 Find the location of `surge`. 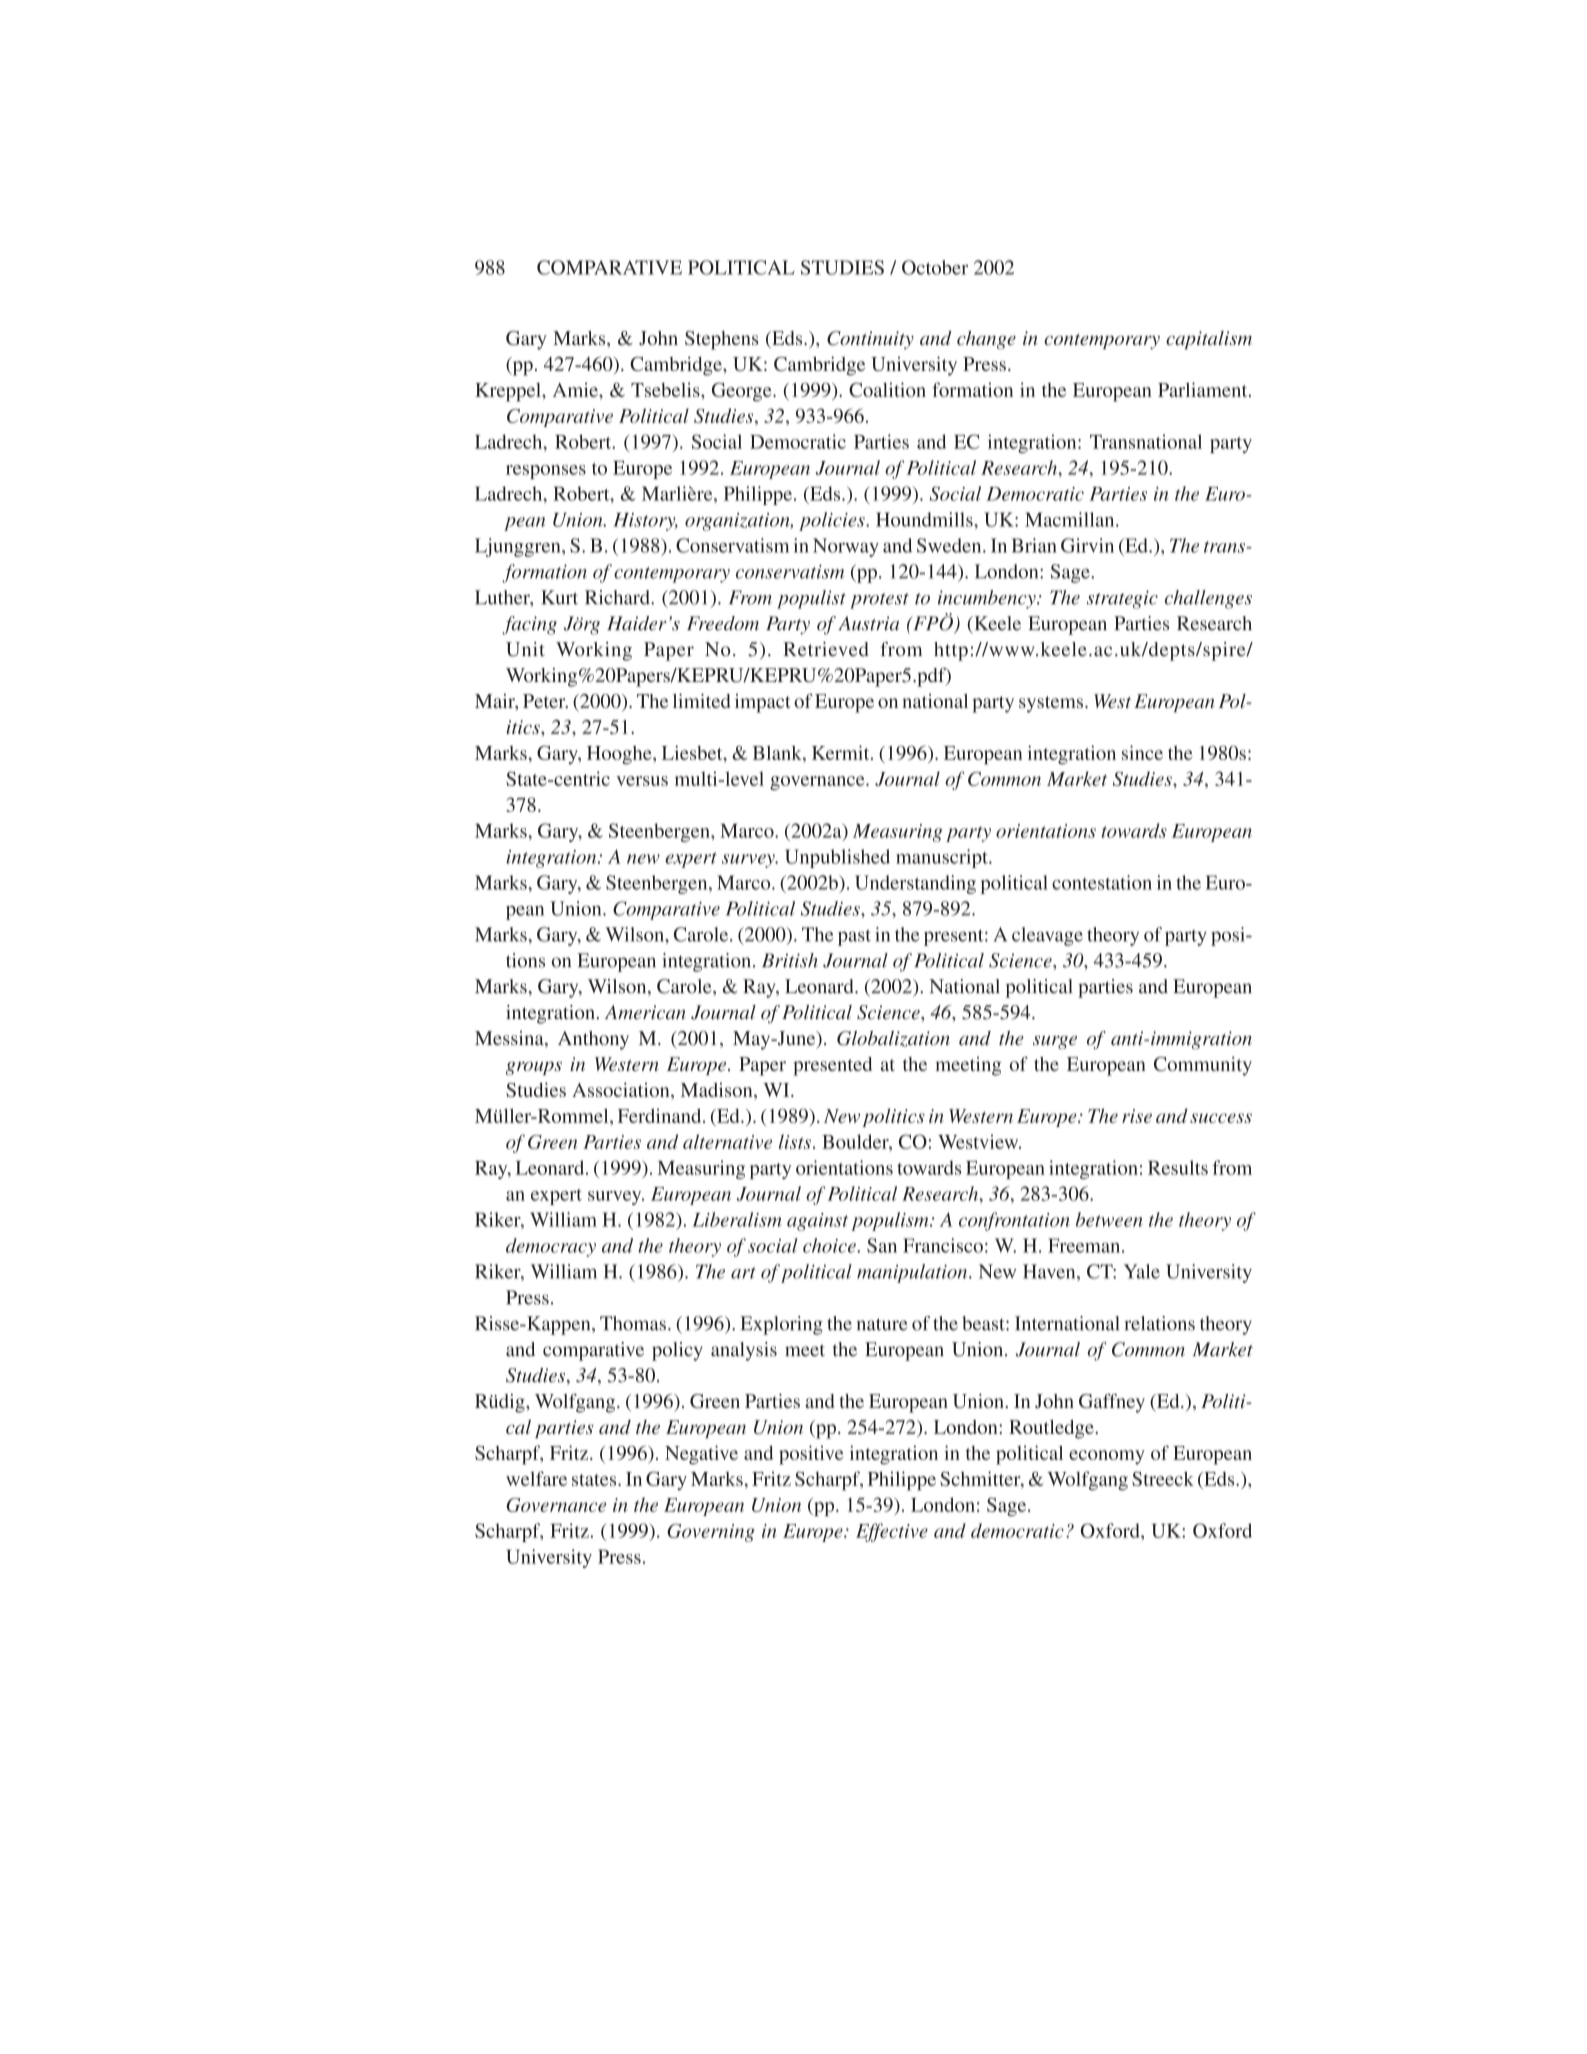

surge is located at coordinates (1055, 1043).
